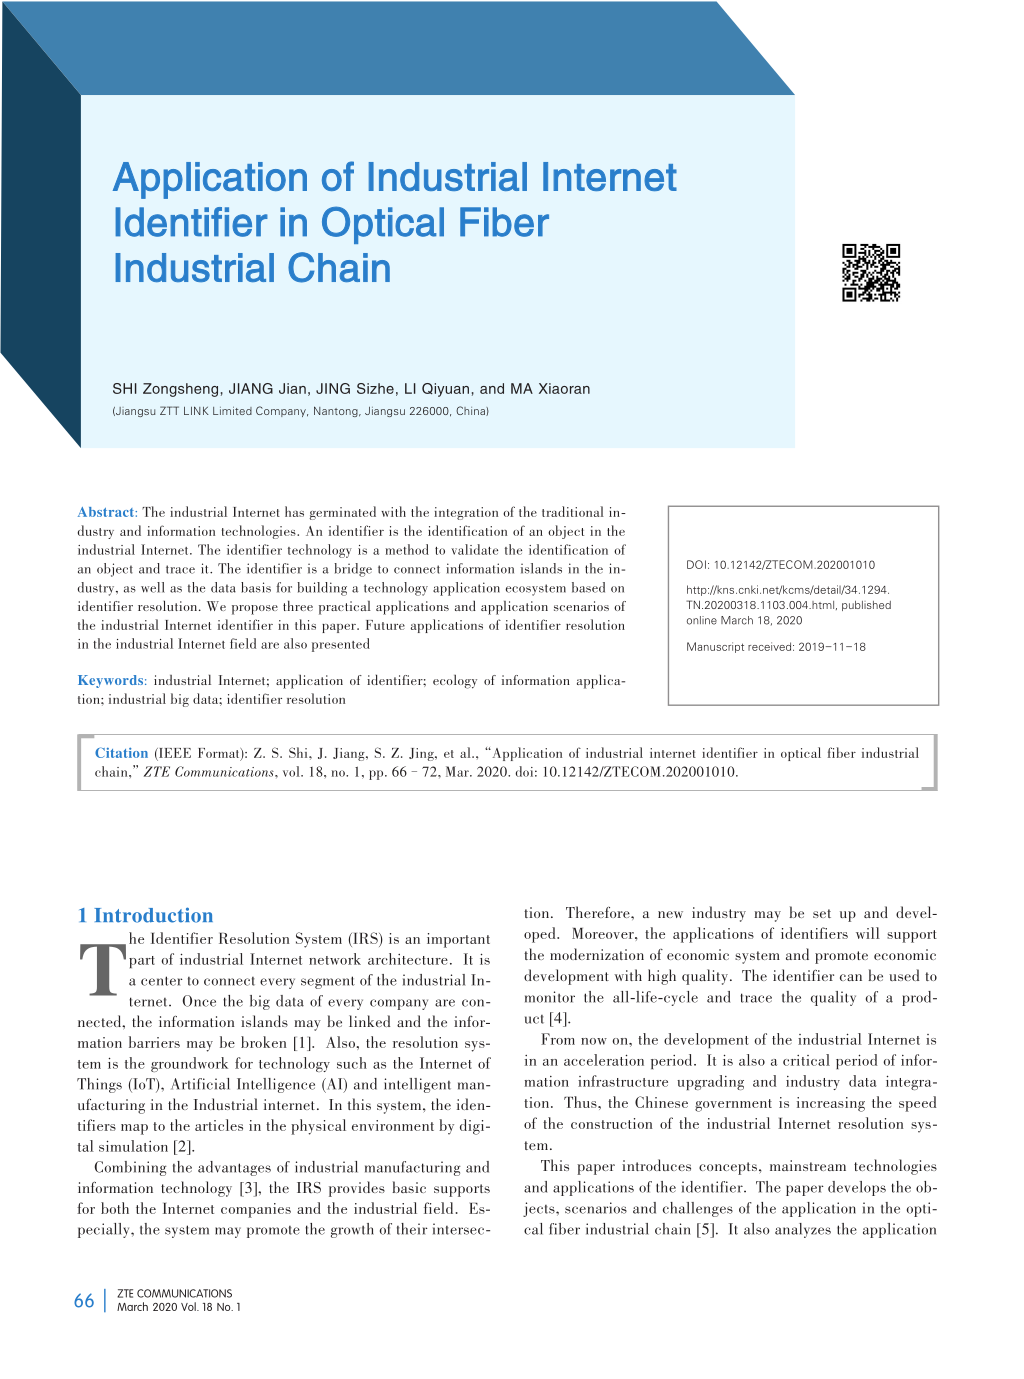 This image has width=1024, height=1379. Describe the element at coordinates (866, 606) in the image. I see `published` at that location.
